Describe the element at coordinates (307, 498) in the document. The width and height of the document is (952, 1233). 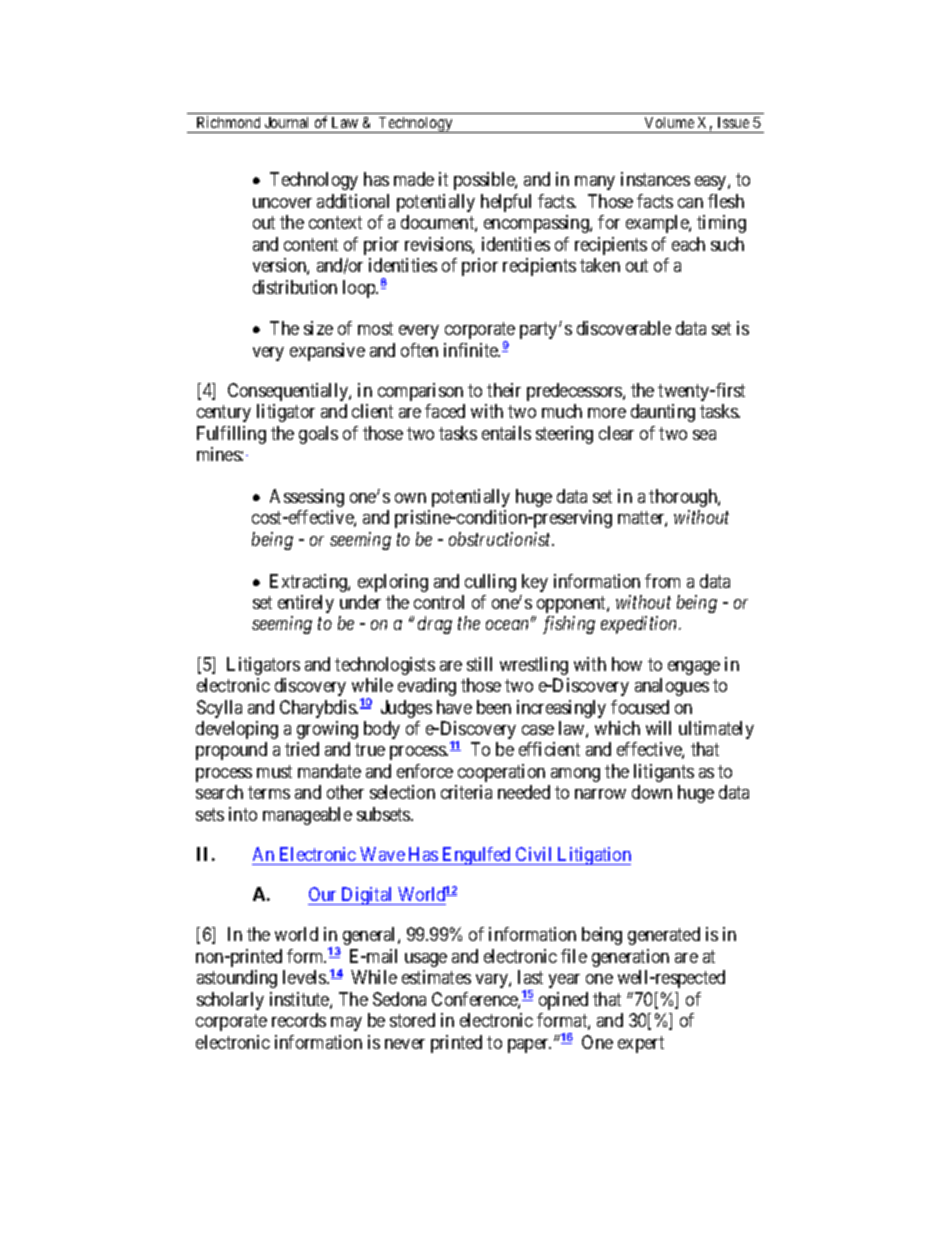
I see `Assessing` at that location.
